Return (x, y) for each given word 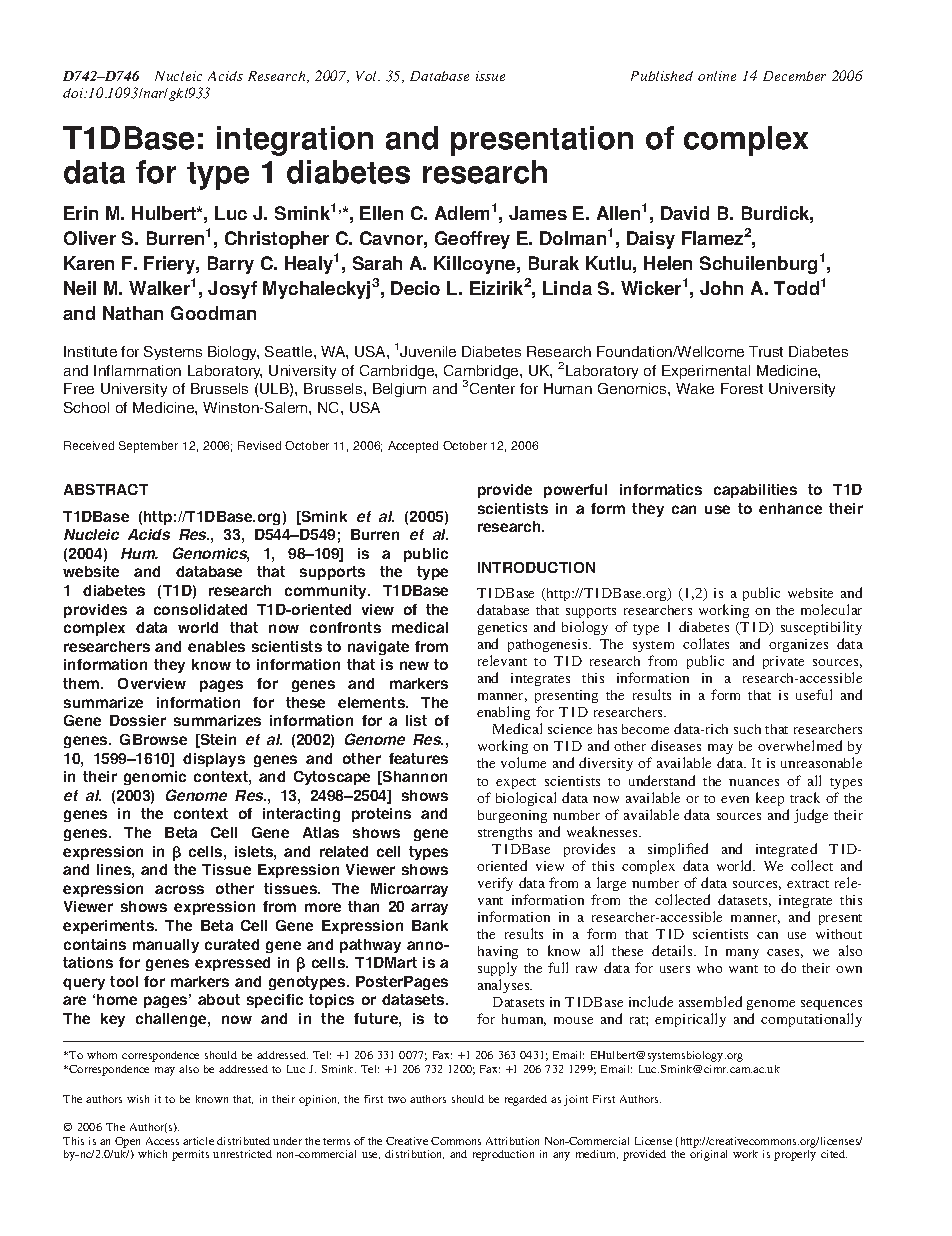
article (198, 1141)
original (708, 1155)
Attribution (512, 1141)
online (717, 76)
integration (295, 141)
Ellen (381, 213)
